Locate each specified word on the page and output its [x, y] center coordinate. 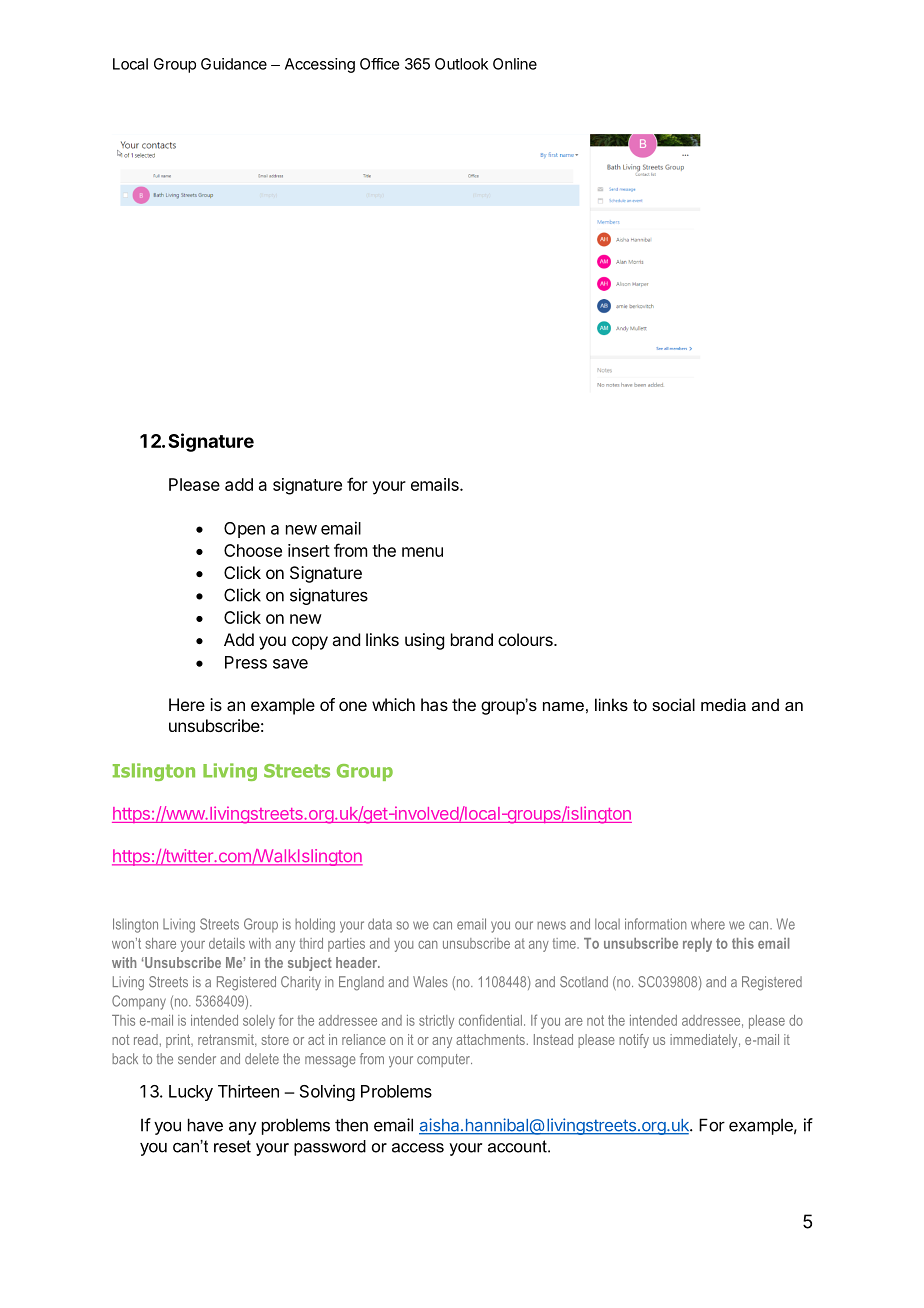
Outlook [461, 64]
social [673, 704]
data [380, 924]
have [205, 1125]
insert [309, 550]
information [656, 924]
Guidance [234, 64]
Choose [253, 550]
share [161, 943]
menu [422, 552]
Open [244, 530]
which [393, 704]
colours [526, 639]
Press [246, 662]
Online [515, 64]
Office [379, 64]
